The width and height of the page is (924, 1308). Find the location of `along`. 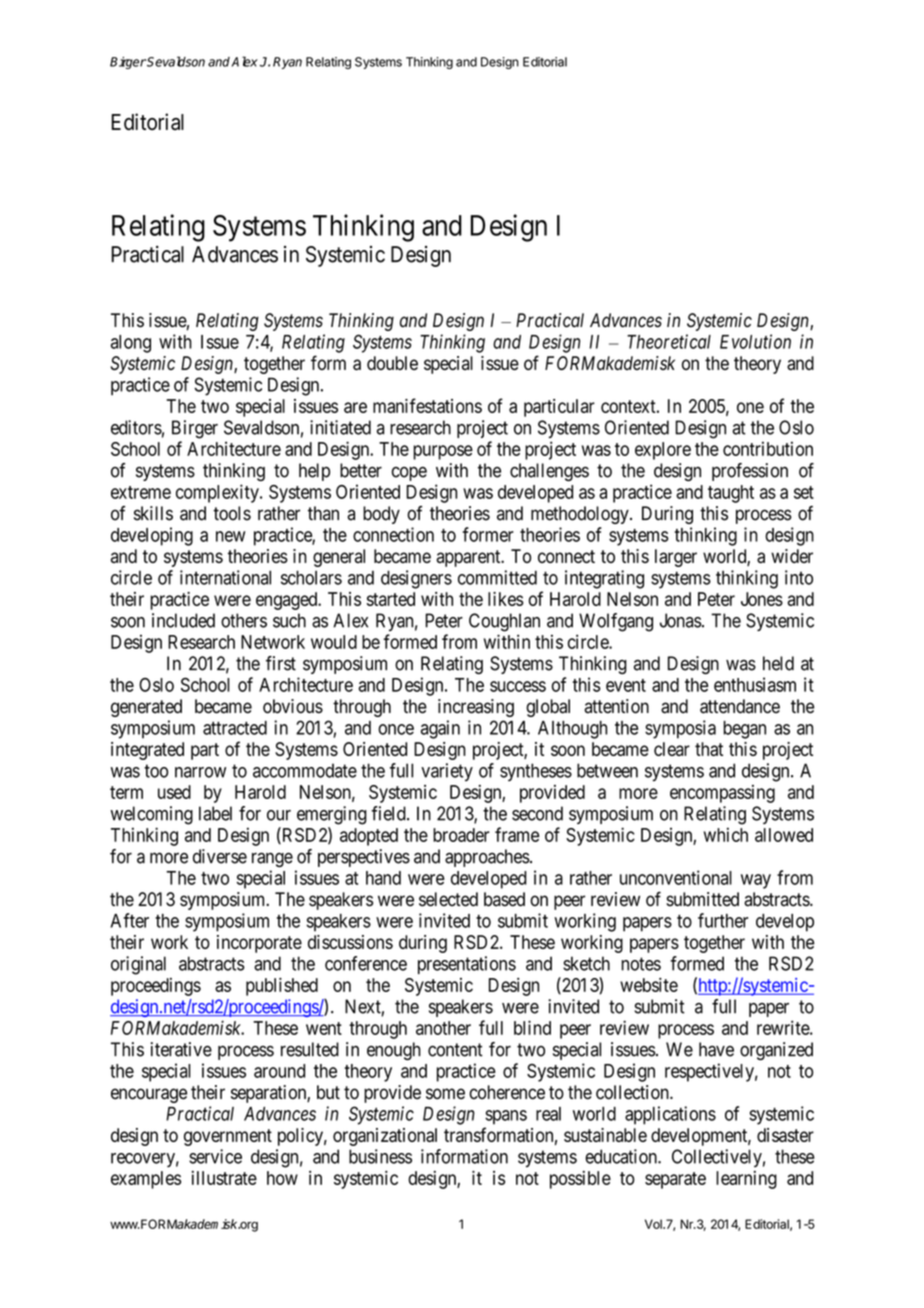

along is located at coordinates (131, 344).
